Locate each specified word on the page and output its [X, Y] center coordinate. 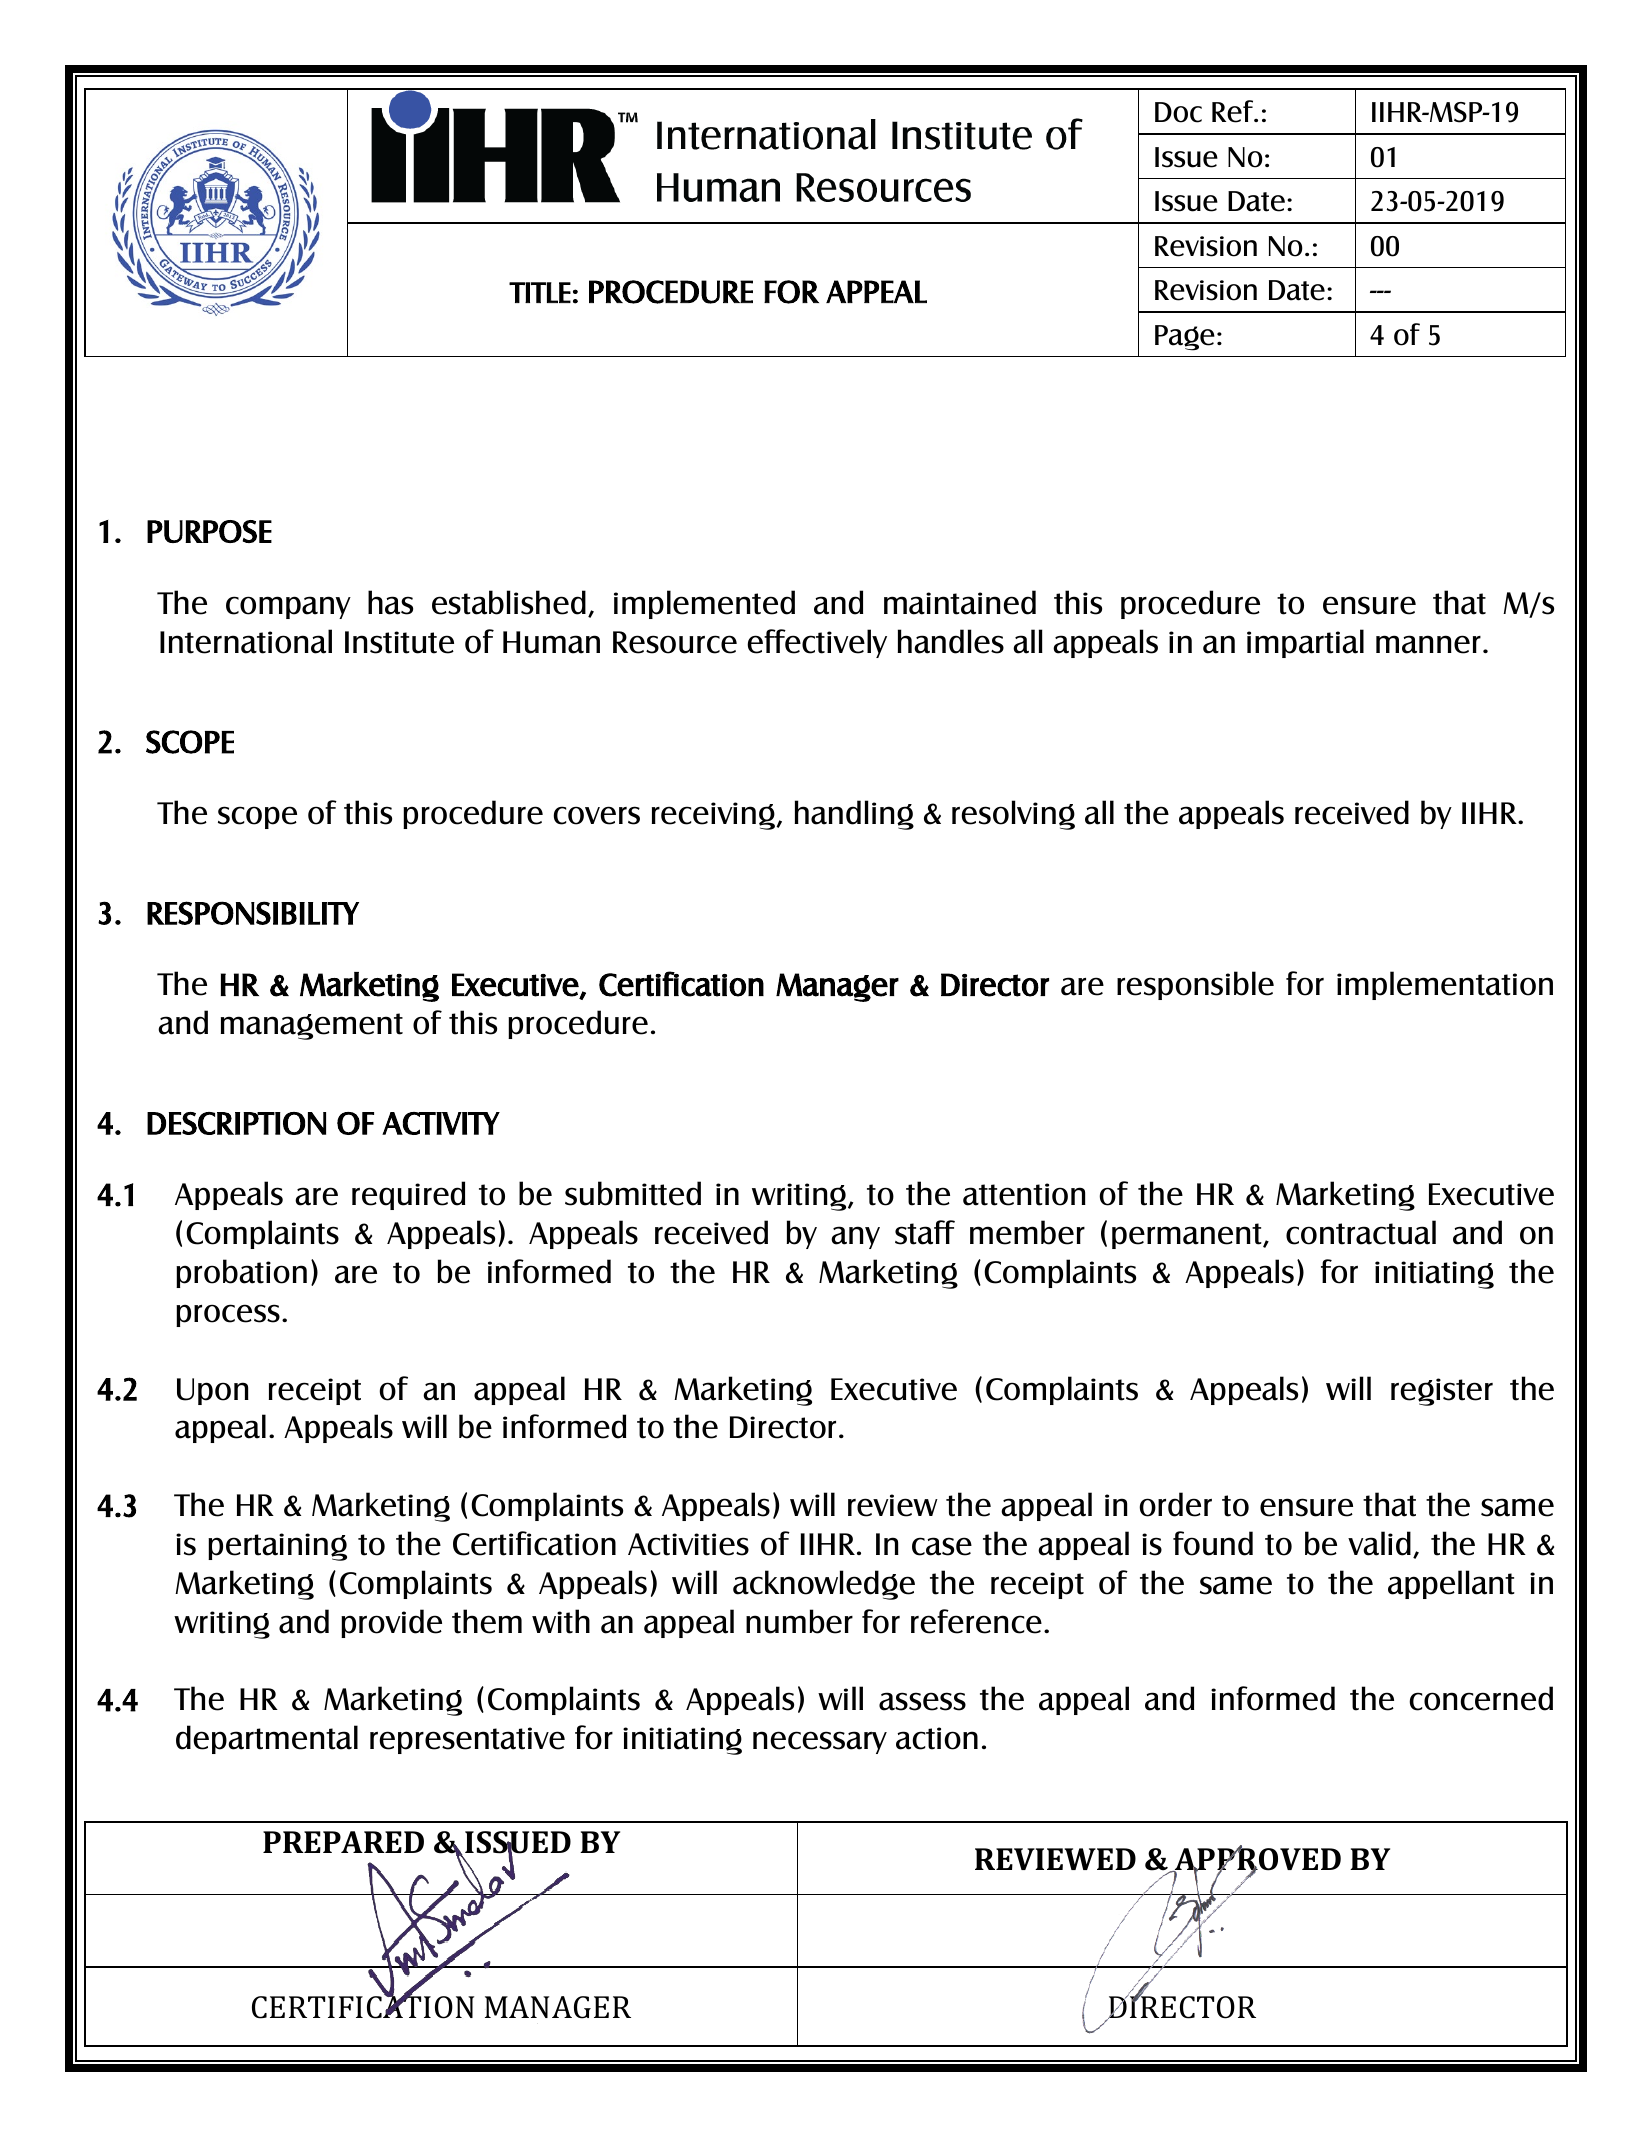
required [408, 1195]
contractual [1361, 1232]
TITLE [540, 292]
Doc [1178, 112]
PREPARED [343, 1842]
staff [925, 1232]
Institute [399, 642]
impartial [1305, 643]
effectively [817, 643]
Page [1185, 338]
